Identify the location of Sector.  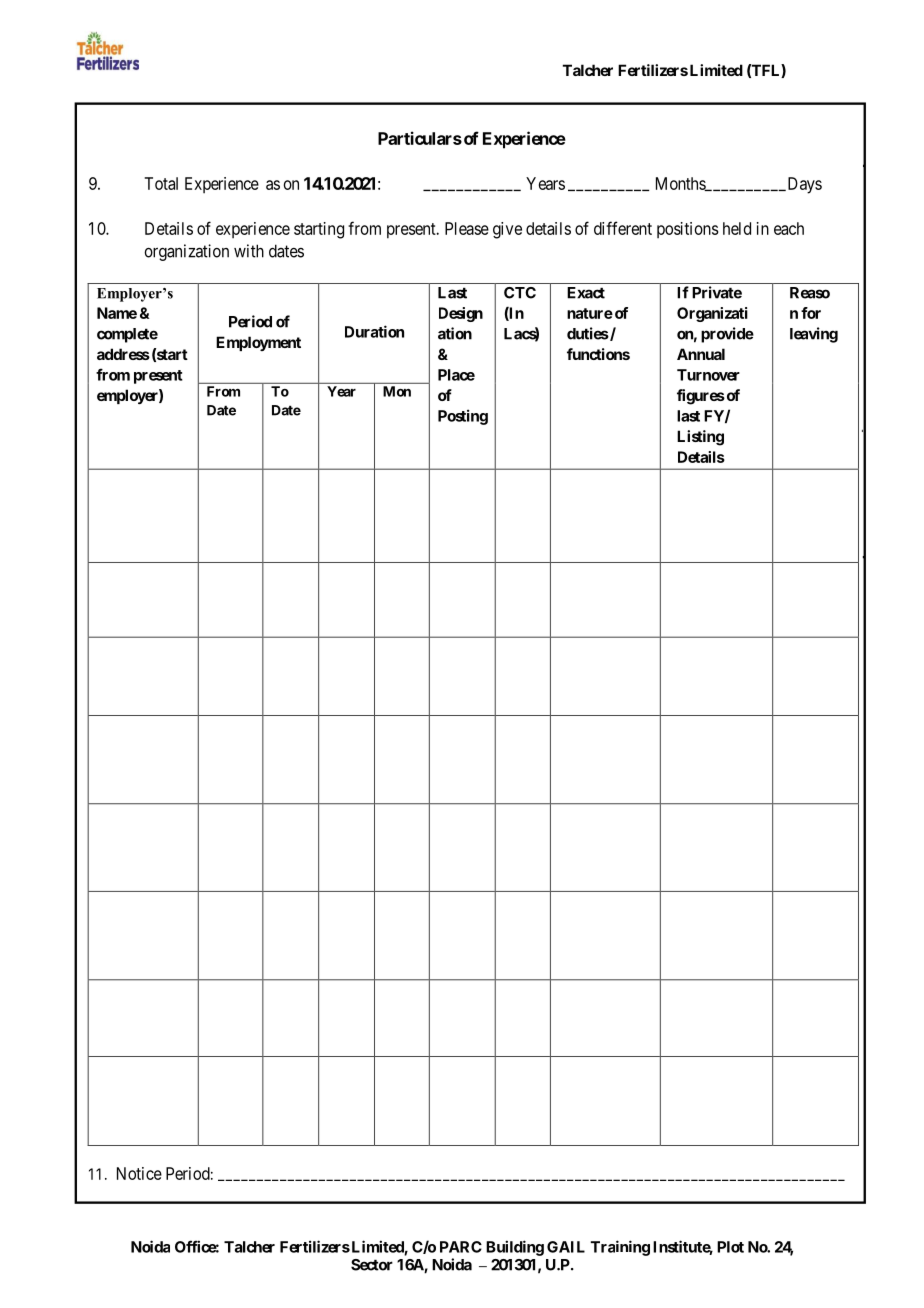
(372, 1265).
